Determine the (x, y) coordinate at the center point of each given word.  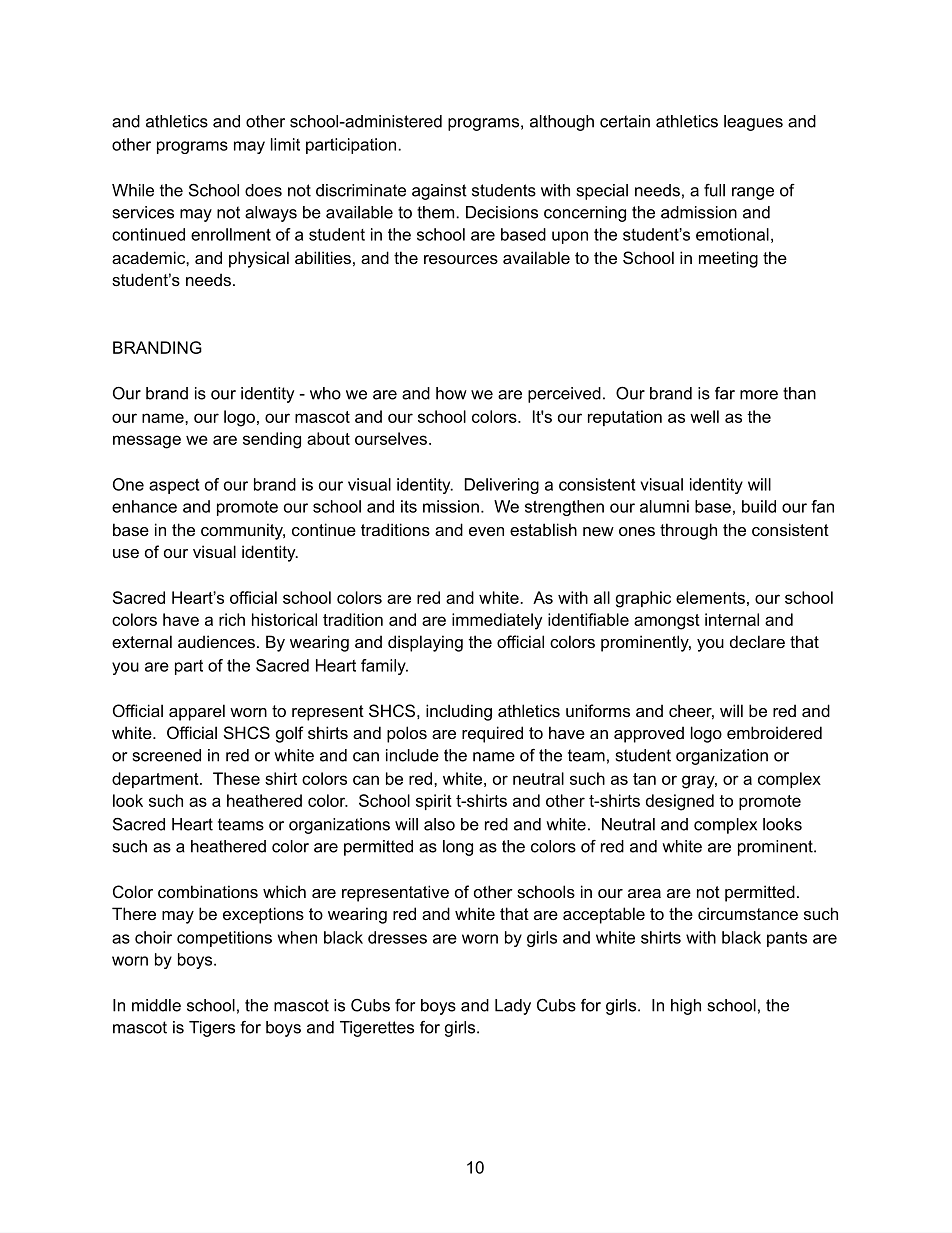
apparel (197, 712)
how (451, 393)
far (725, 393)
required (492, 734)
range (753, 193)
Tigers (212, 1029)
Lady (513, 1007)
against (439, 192)
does (263, 190)
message (147, 442)
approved (649, 734)
